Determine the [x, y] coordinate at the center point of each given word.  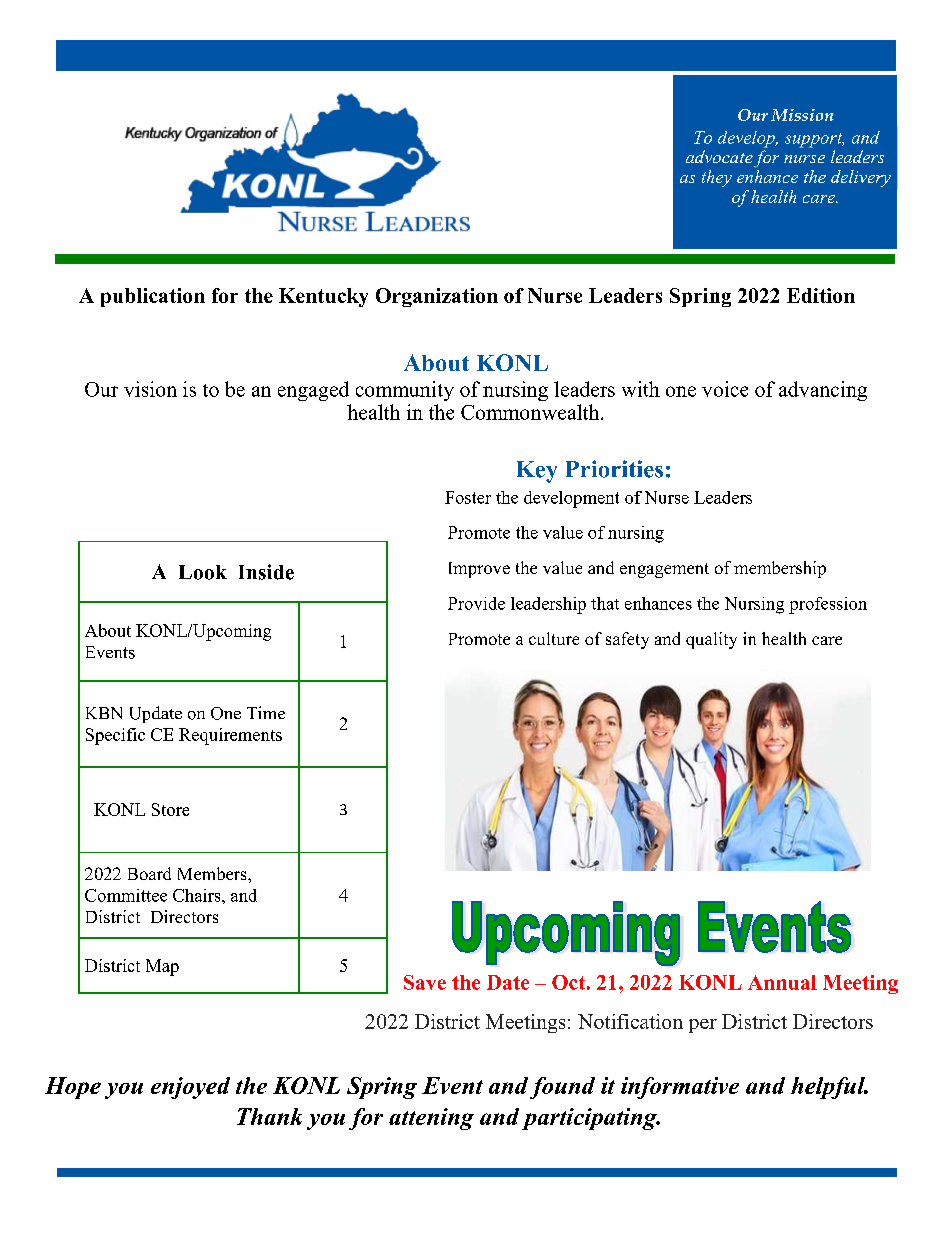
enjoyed [190, 1088]
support [814, 140]
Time [266, 712]
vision [150, 389]
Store [170, 809]
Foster [468, 497]
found [562, 1088]
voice [725, 389]
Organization [437, 297]
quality [711, 640]
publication [153, 297]
